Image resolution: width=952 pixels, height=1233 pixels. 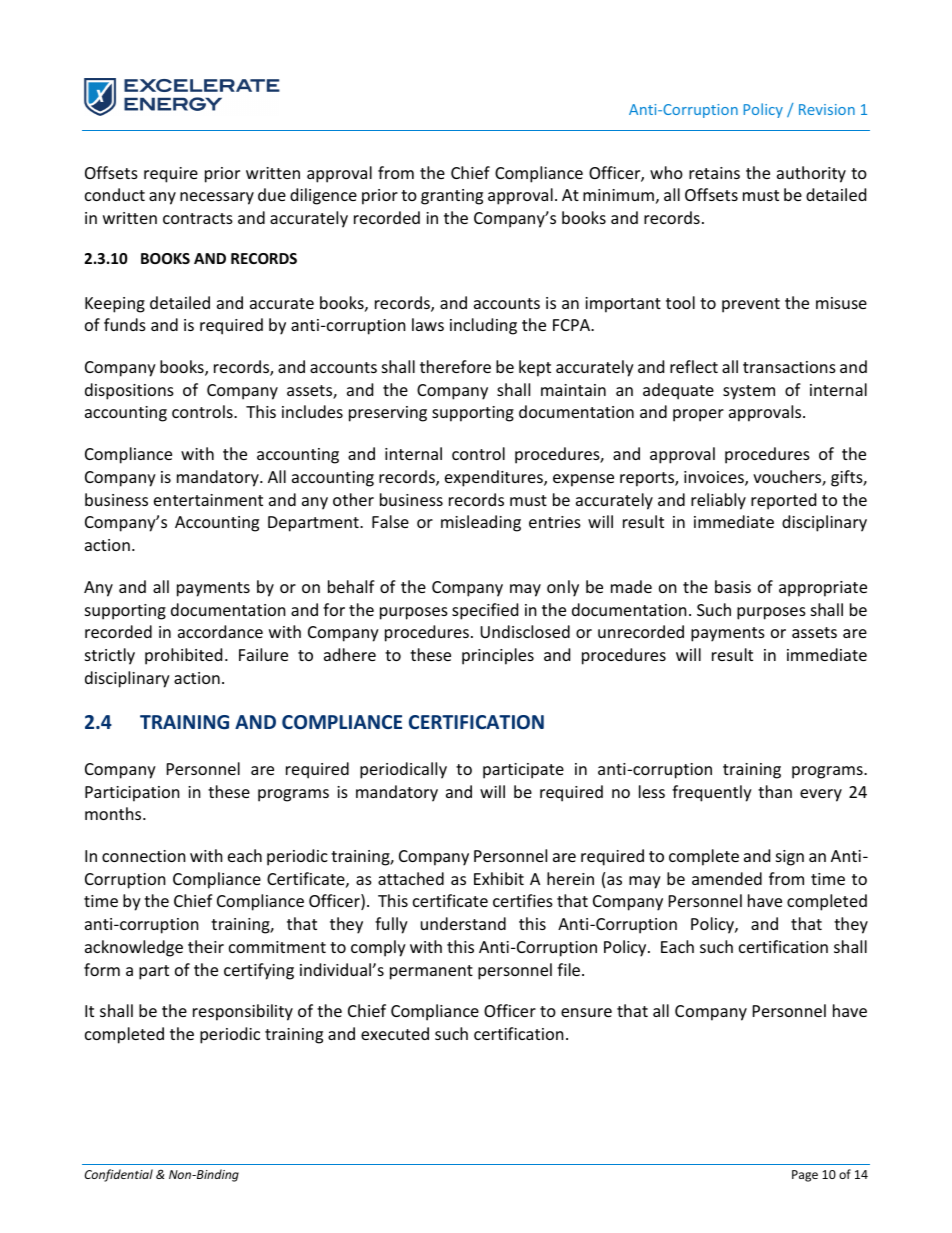 What do you see at coordinates (727, 878) in the page?
I see `amended` at bounding box center [727, 878].
